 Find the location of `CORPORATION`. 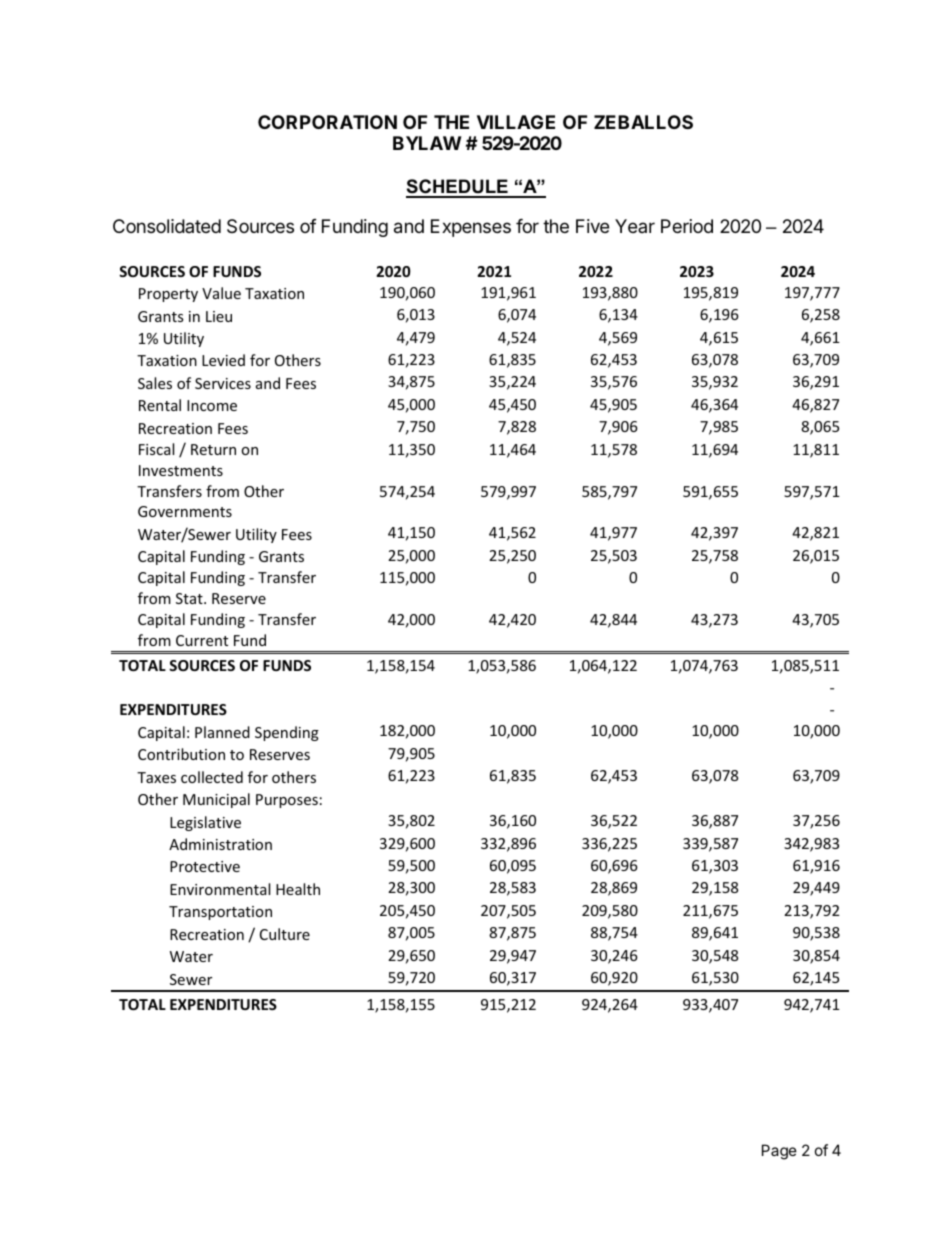

CORPORATION is located at coordinates (327, 122).
